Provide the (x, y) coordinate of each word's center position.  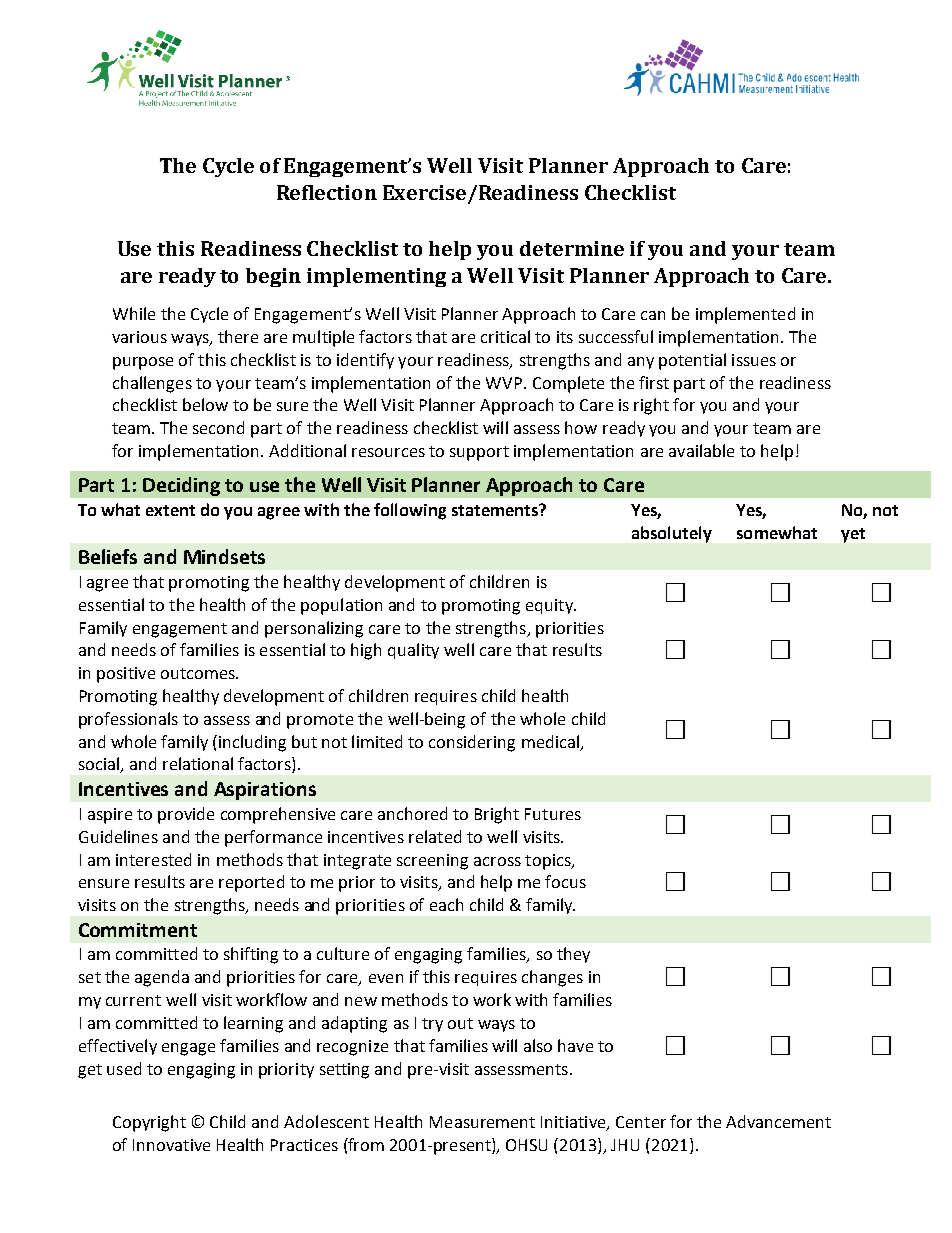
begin (273, 277)
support (479, 453)
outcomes (199, 673)
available (701, 450)
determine (572, 248)
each (446, 904)
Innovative (171, 1145)
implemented (745, 315)
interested (153, 859)
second (218, 427)
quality (413, 651)
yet (853, 535)
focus (565, 881)
